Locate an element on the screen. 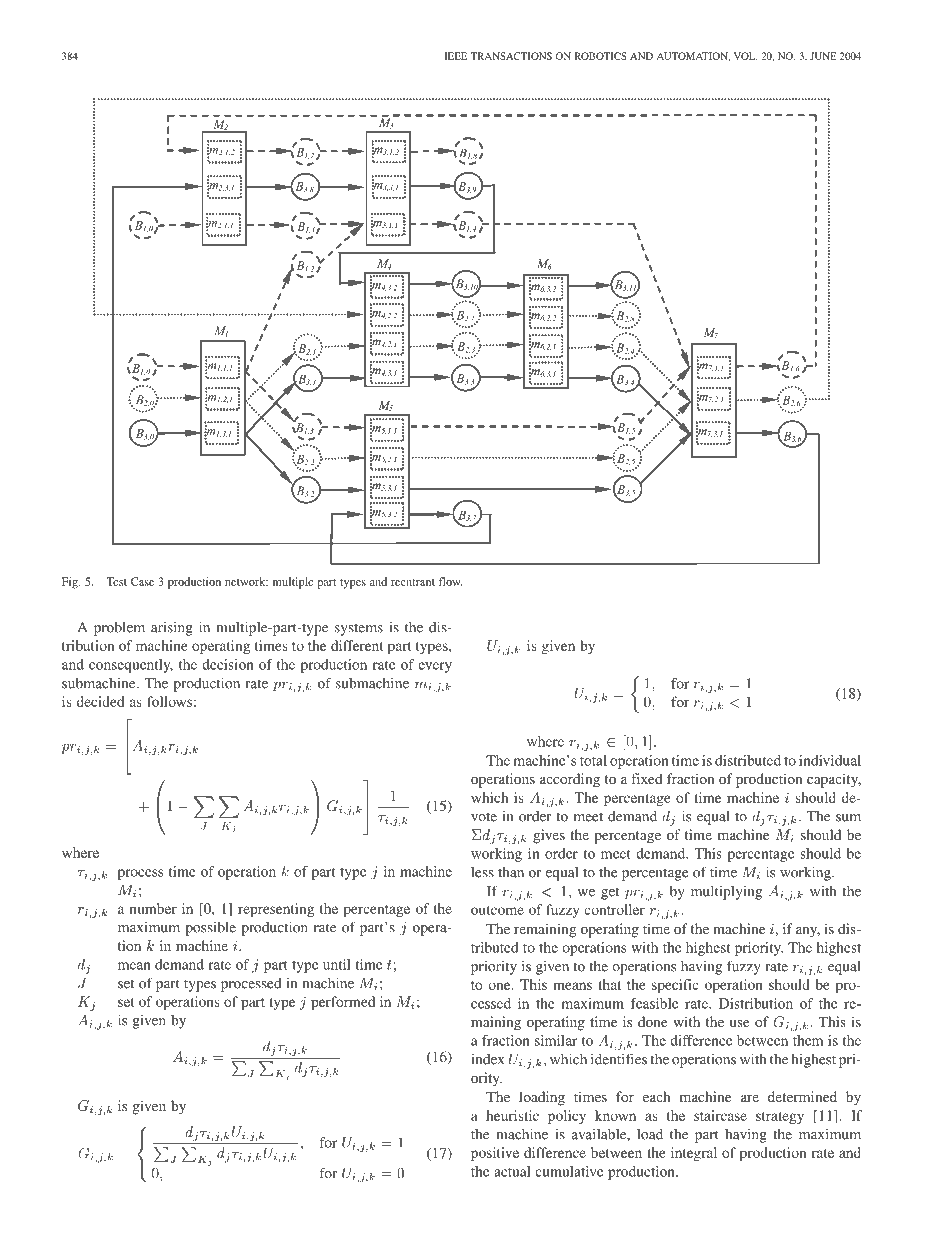 This screenshot has width=952, height=1233. multiplying is located at coordinates (726, 892).
